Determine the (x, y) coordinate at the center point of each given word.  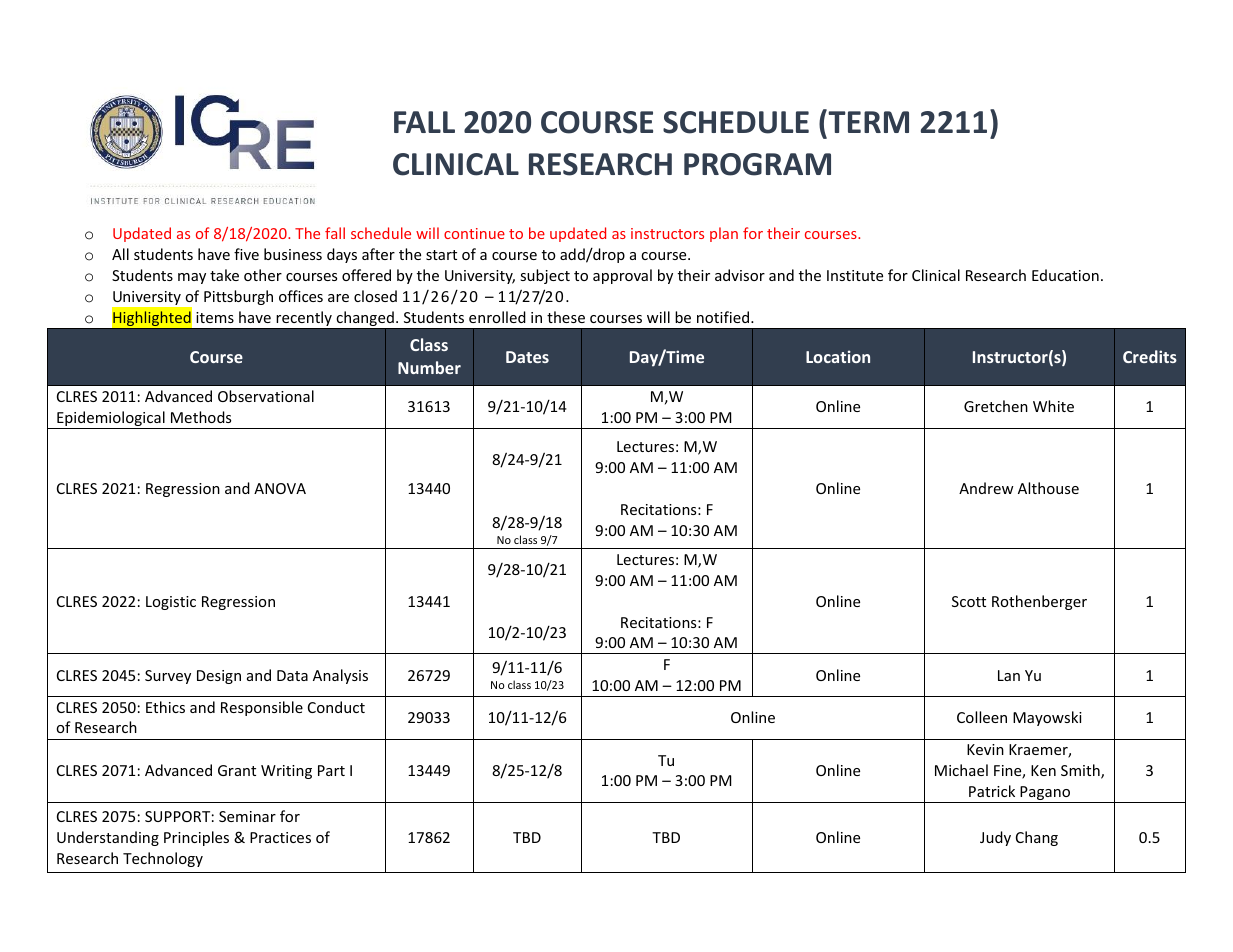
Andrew (986, 488)
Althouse (1048, 488)
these (566, 317)
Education (1065, 275)
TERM (867, 121)
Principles (196, 838)
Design (219, 677)
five (246, 254)
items (215, 317)
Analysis (340, 676)
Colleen (982, 717)
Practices (280, 837)
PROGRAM (757, 164)
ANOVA (280, 488)
